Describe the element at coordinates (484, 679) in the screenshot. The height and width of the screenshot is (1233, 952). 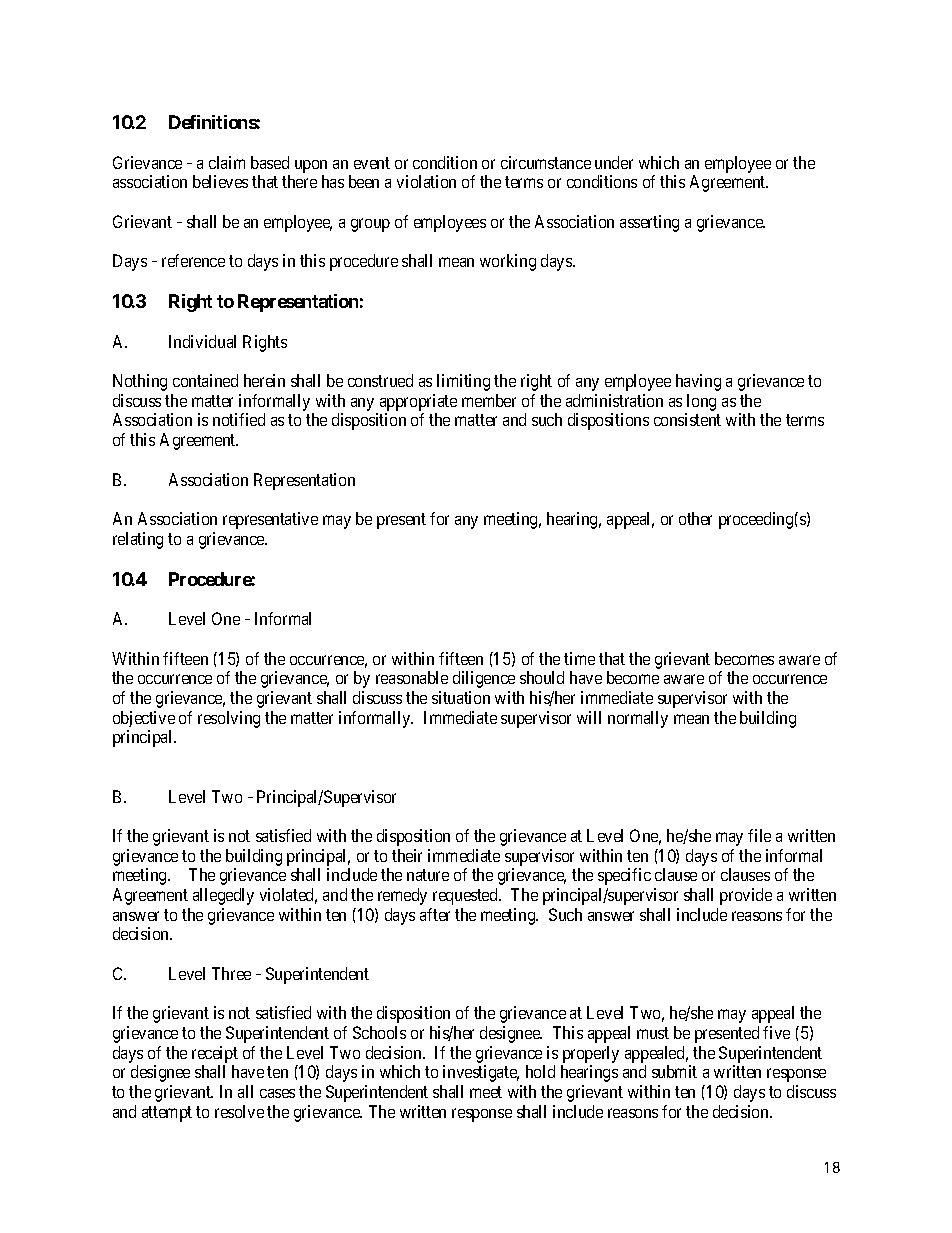
I see `diligence` at that location.
